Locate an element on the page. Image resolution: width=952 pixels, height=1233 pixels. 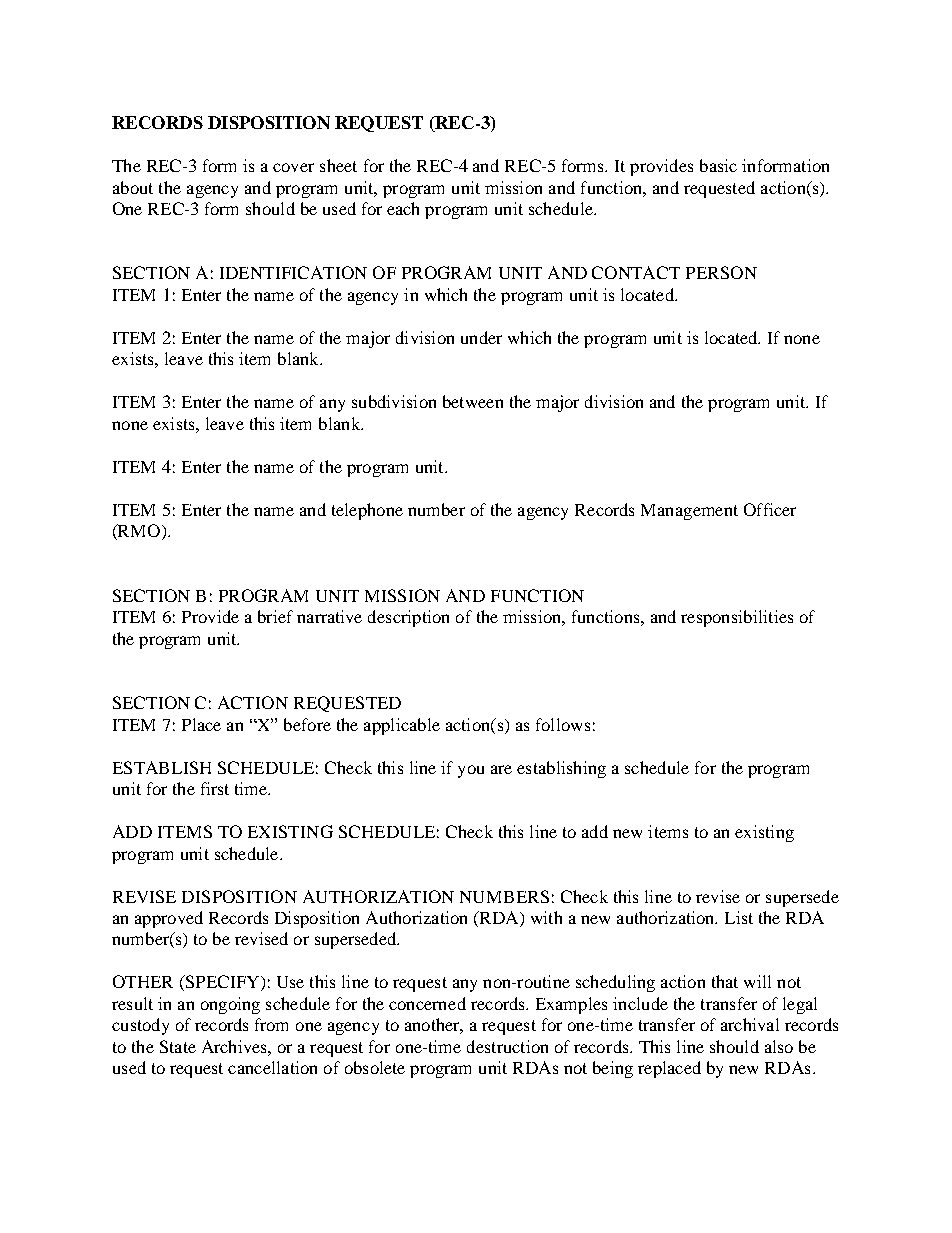
each is located at coordinates (403, 208).
